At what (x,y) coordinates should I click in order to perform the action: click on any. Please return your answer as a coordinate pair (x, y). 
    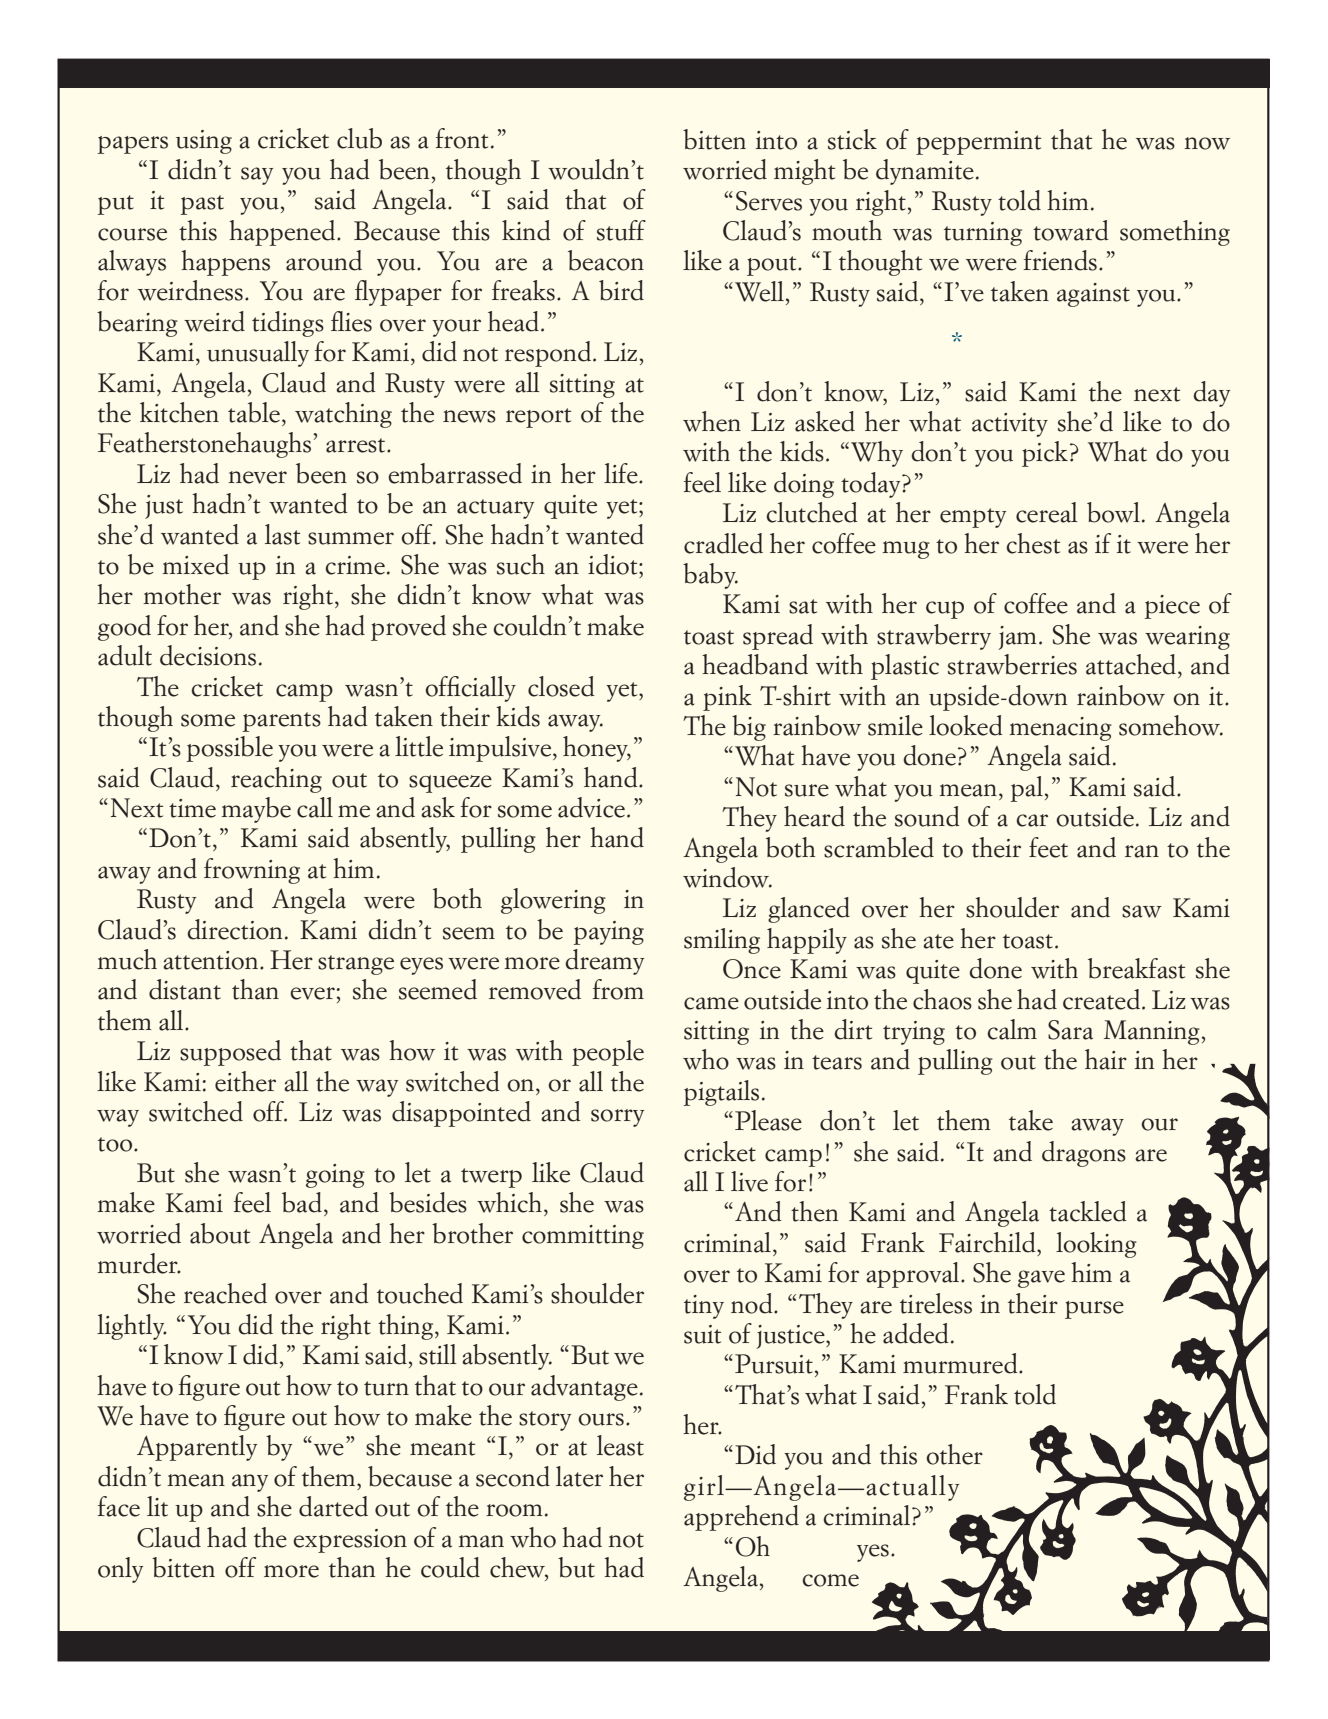
    Looking at the image, I should click on (250, 1483).
